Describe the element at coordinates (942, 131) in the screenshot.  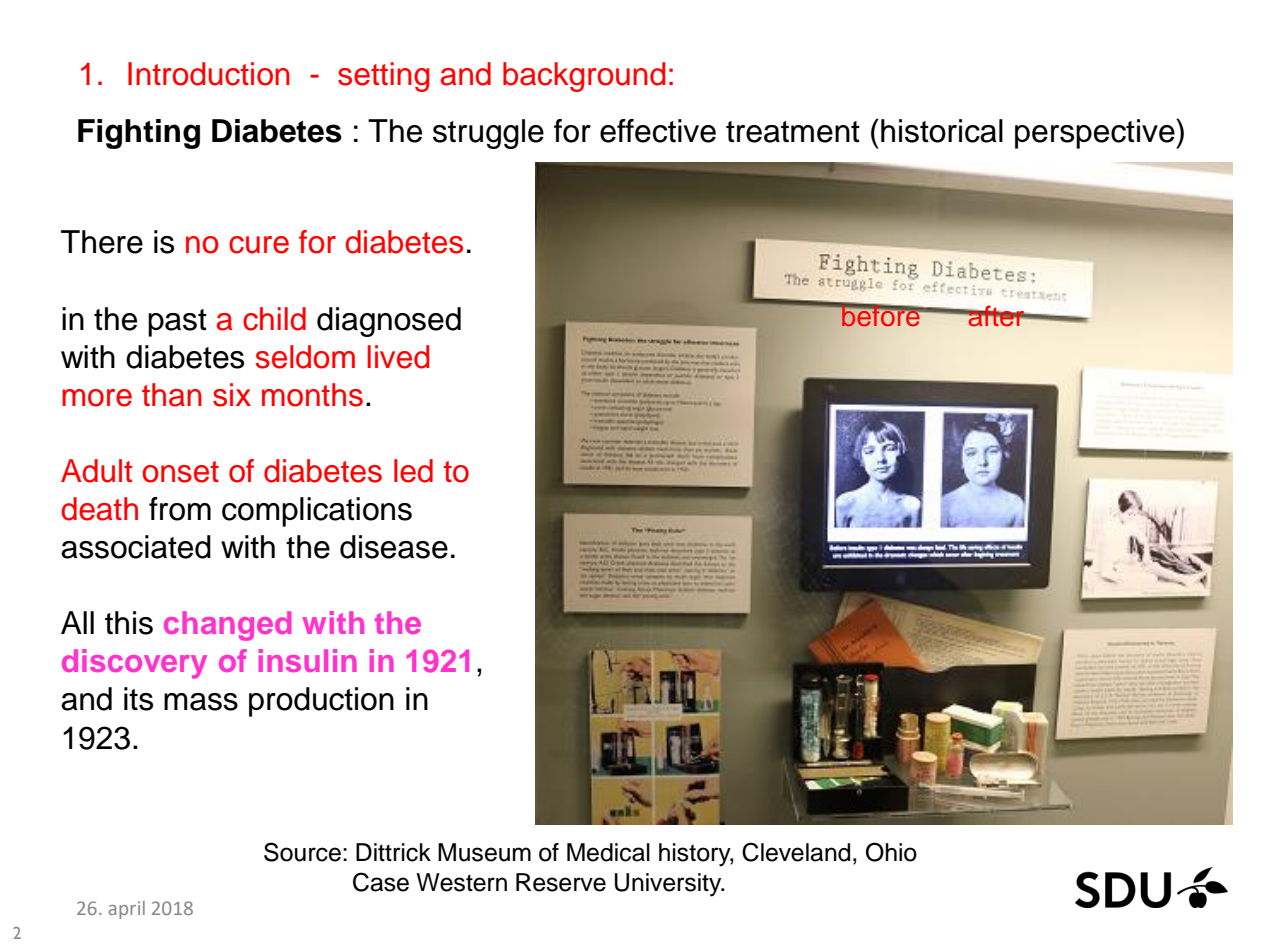
I see `historical` at that location.
